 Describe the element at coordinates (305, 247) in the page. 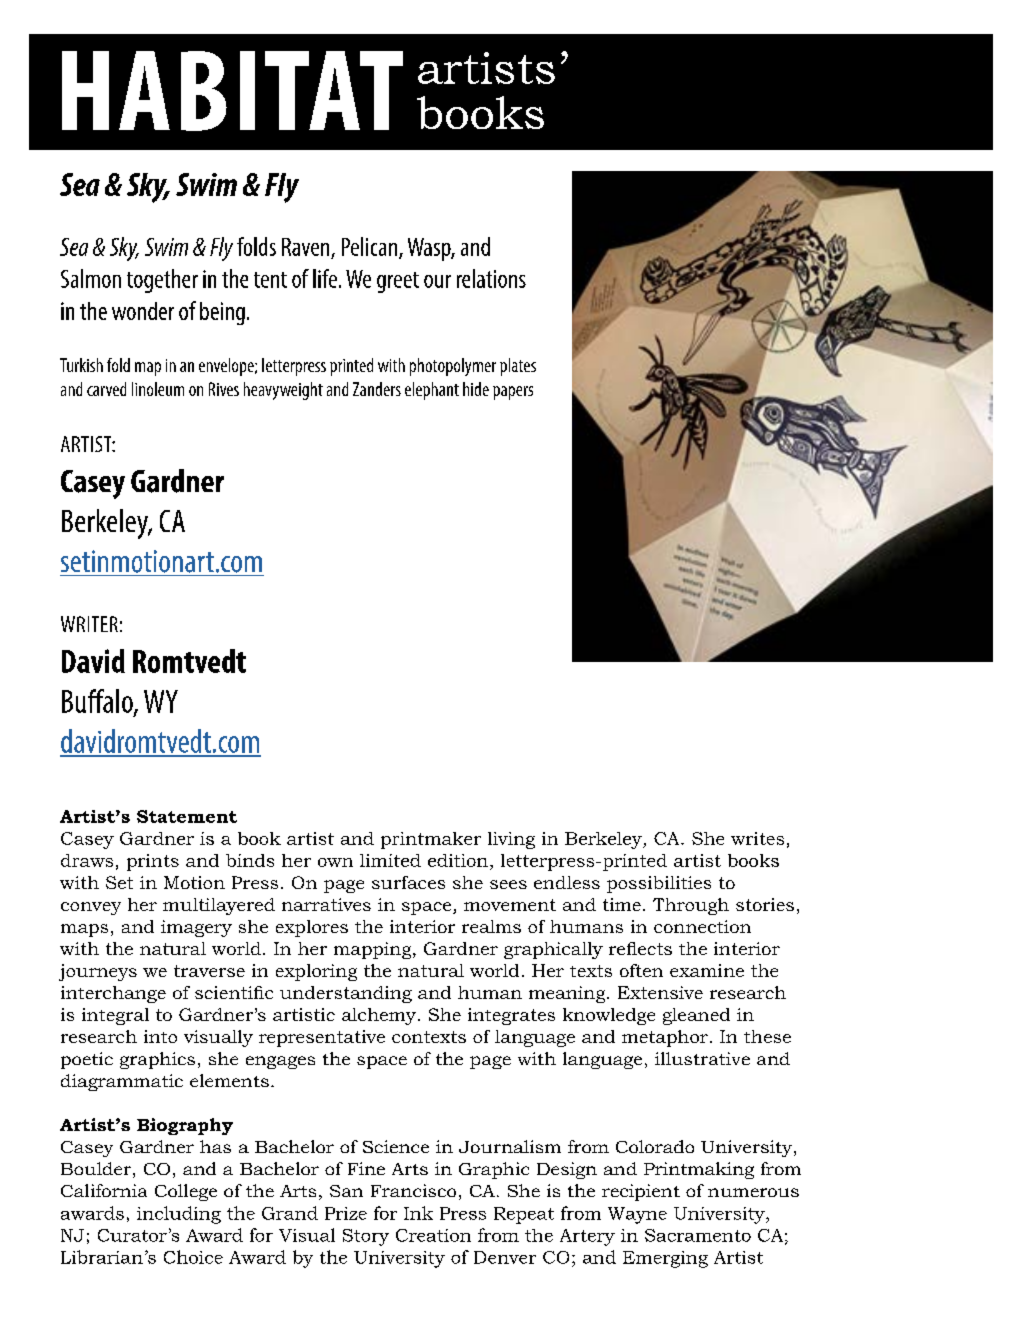

I see `Raven` at that location.
